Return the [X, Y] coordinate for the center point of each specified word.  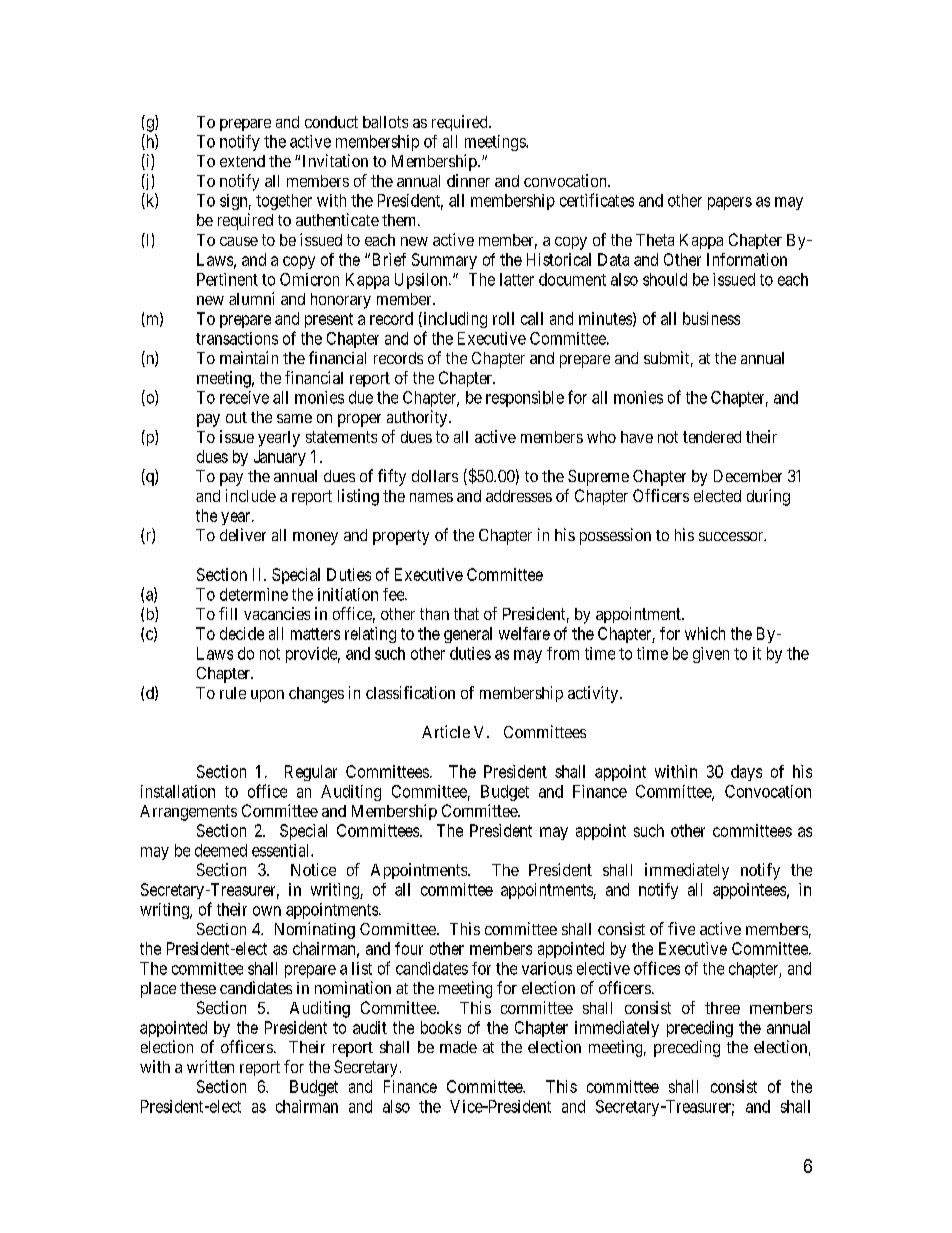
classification [410, 692]
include [251, 495]
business [711, 318]
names [431, 497]
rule [233, 693]
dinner [468, 180]
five [681, 928]
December [748, 476]
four [409, 948]
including [454, 320]
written [210, 1066]
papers [730, 203]
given [711, 655]
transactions [237, 338]
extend [242, 161]
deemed [221, 850]
